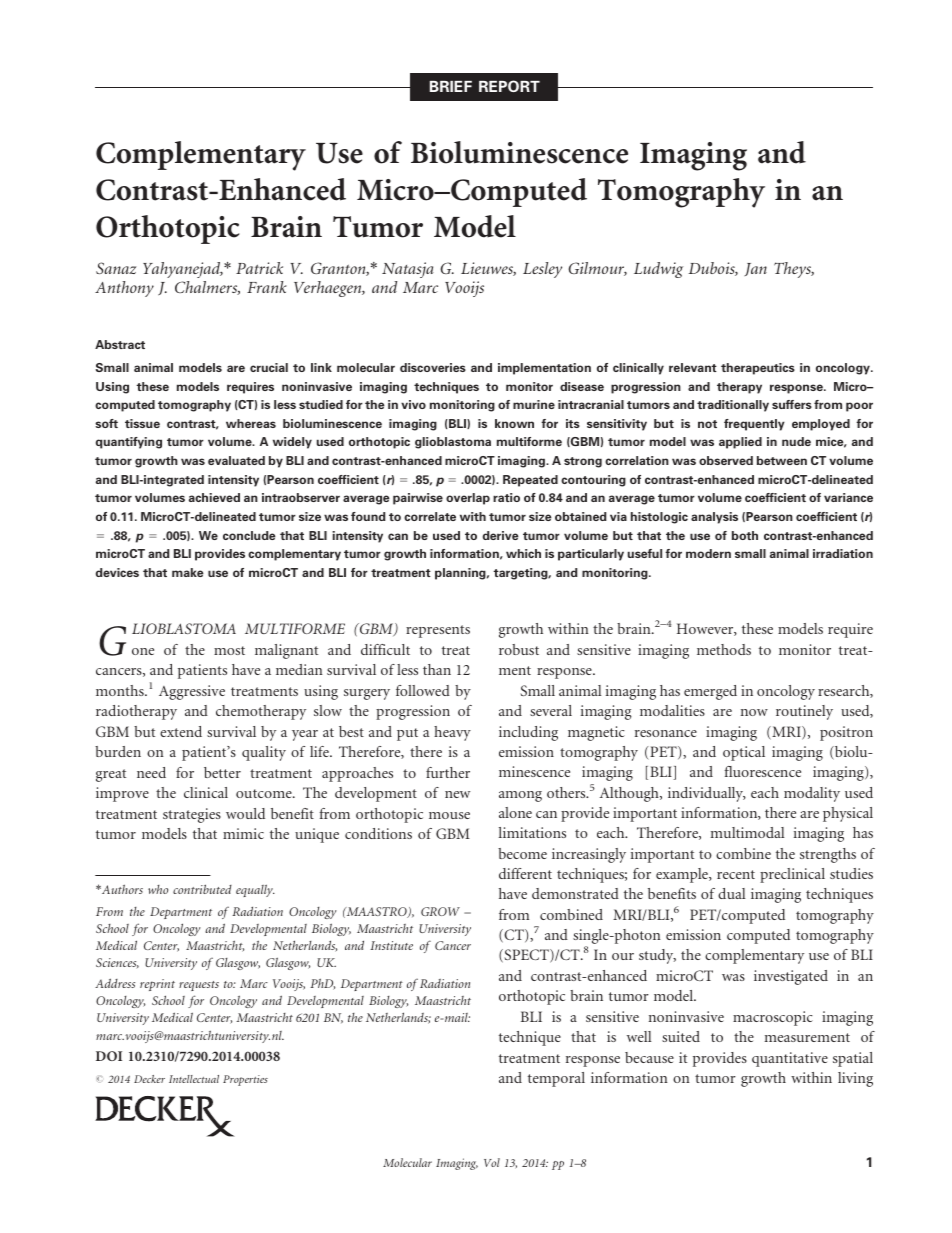 The image size is (952, 1233). What do you see at coordinates (192, 815) in the screenshot?
I see `strategies` at bounding box center [192, 815].
